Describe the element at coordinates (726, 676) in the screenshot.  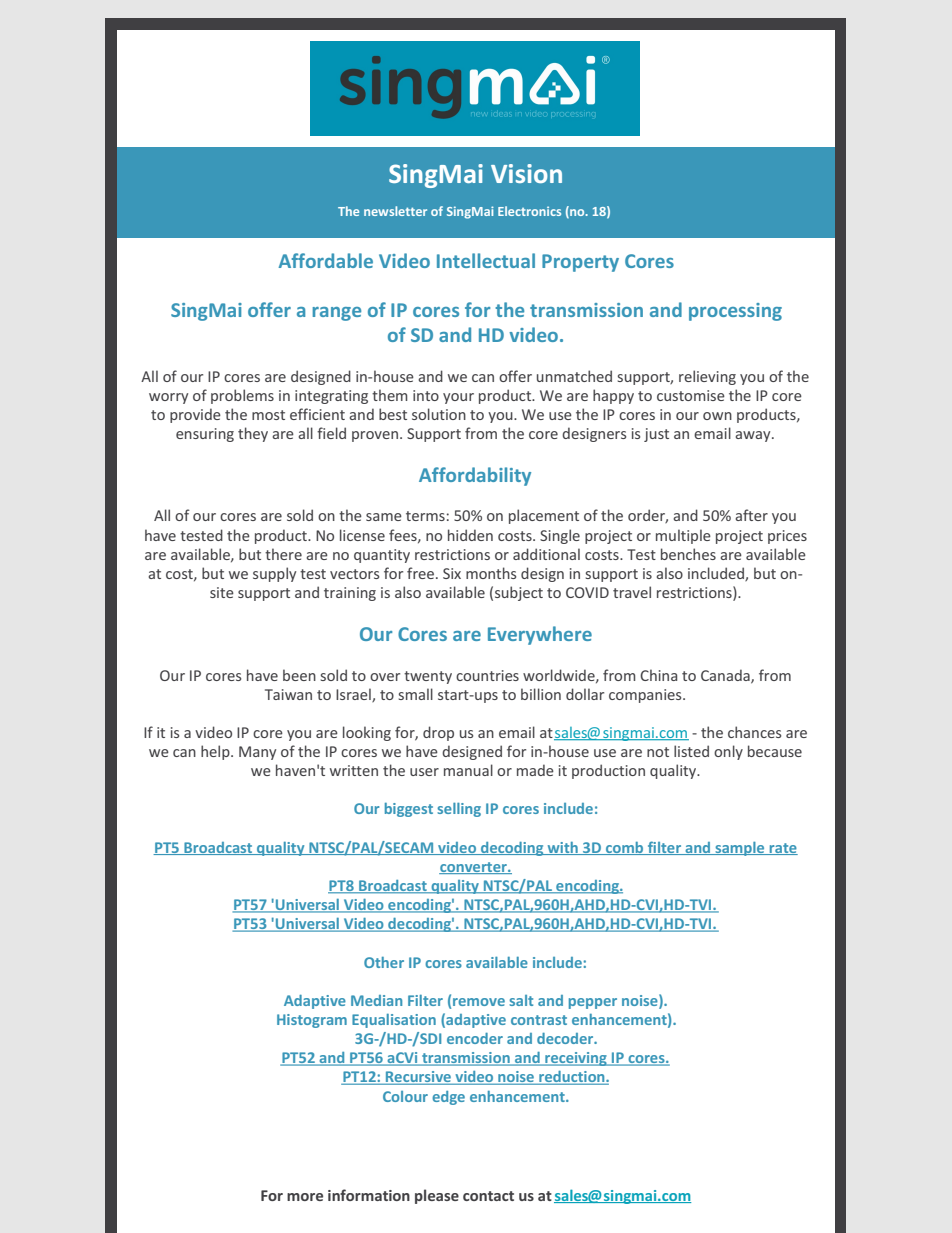
I see `Canada` at that location.
